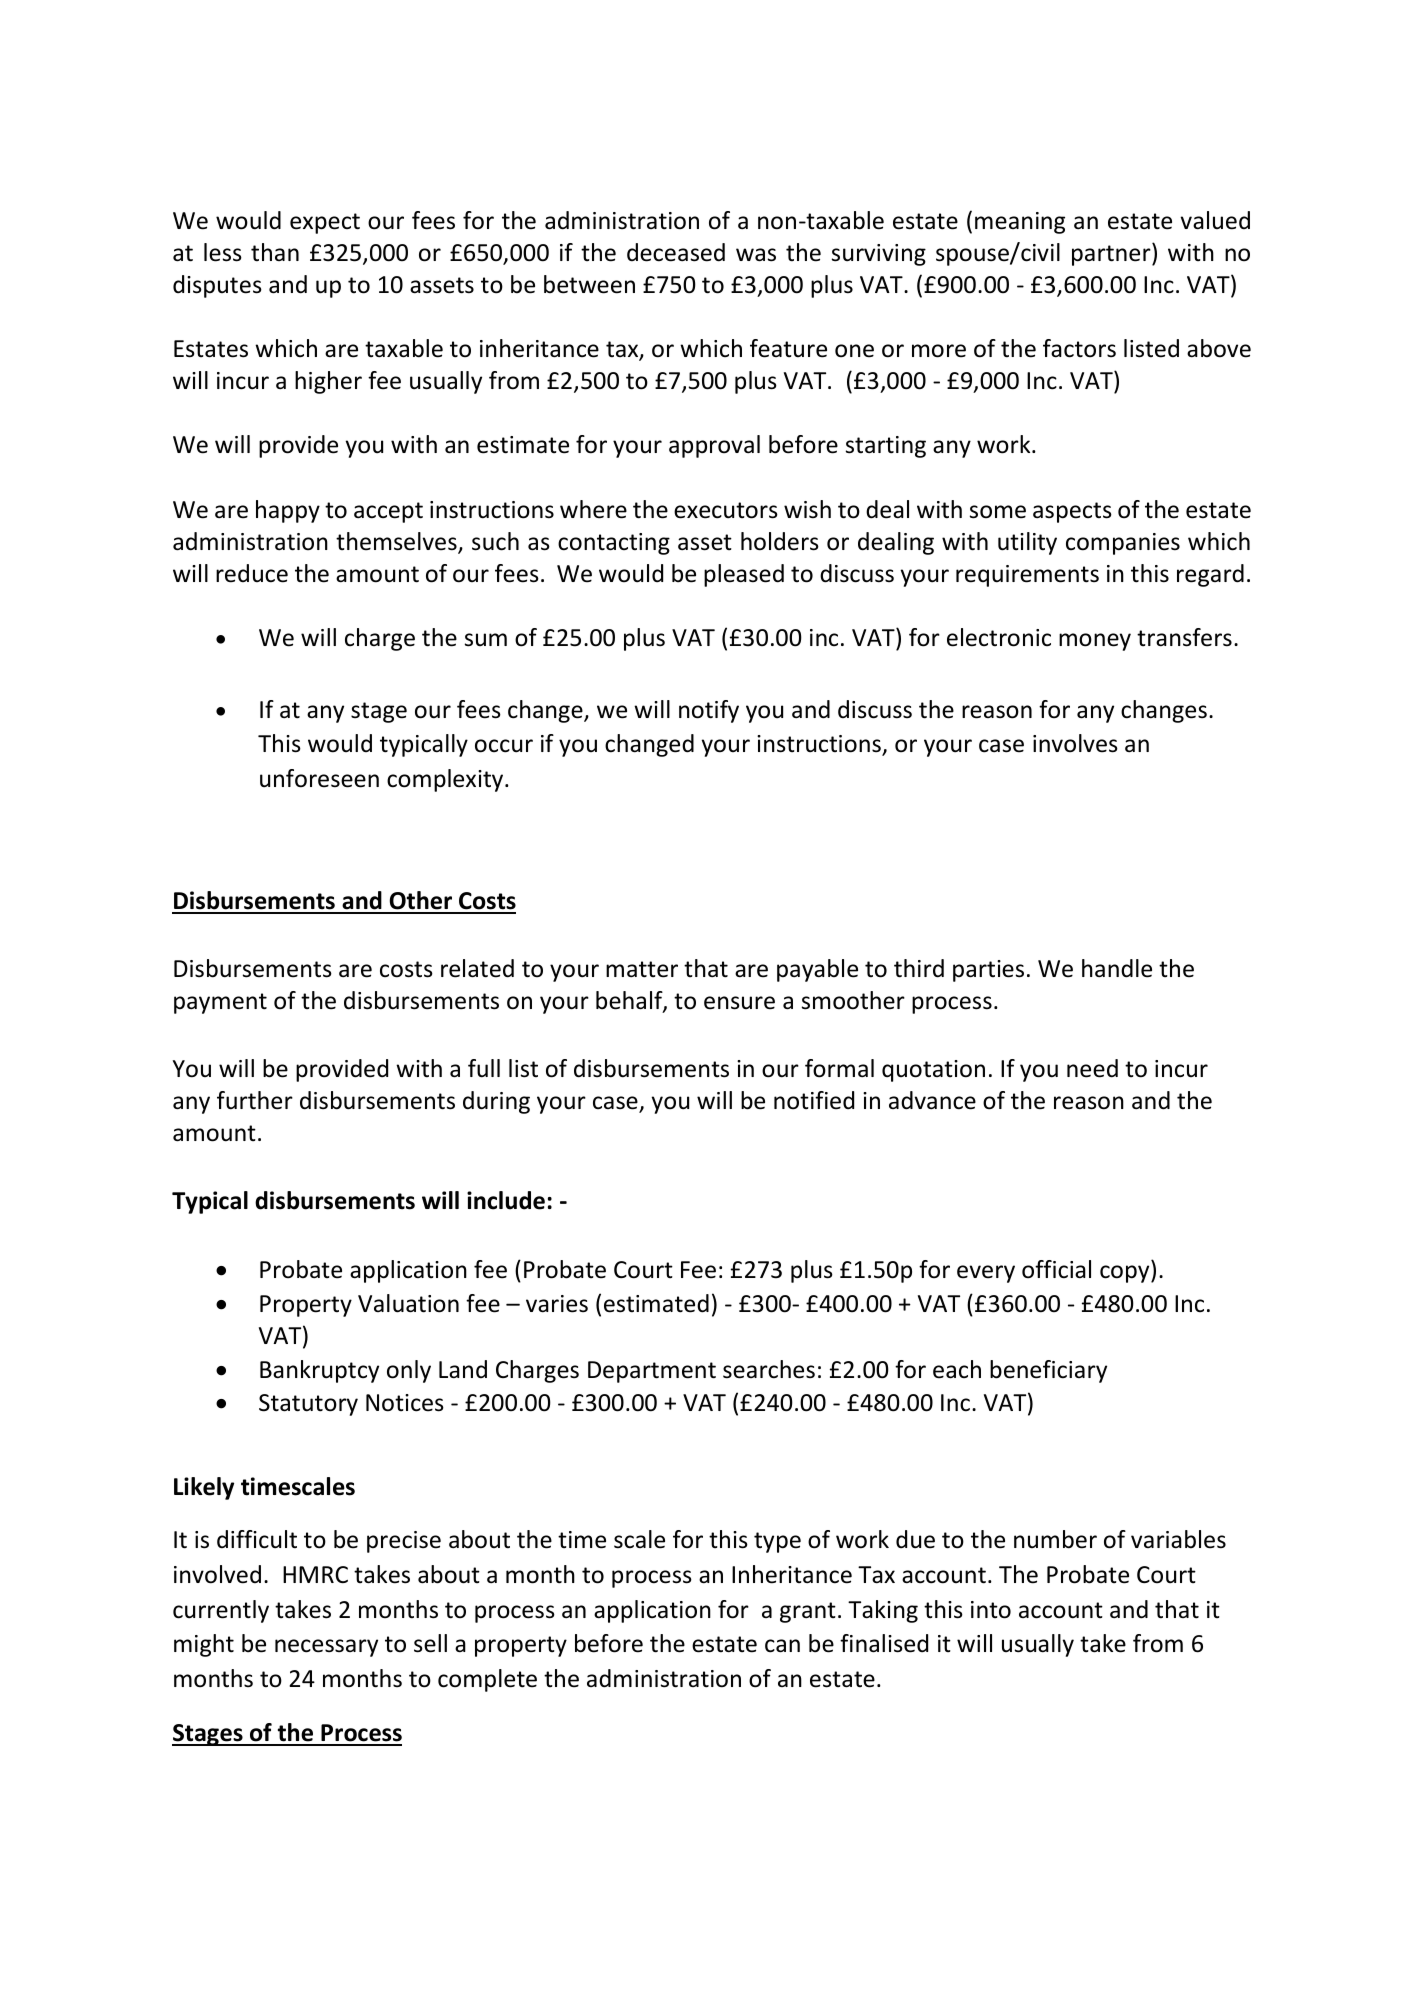 This screenshot has height=2013, width=1424. What do you see at coordinates (326, 1648) in the screenshot?
I see `necessary` at bounding box center [326, 1648].
